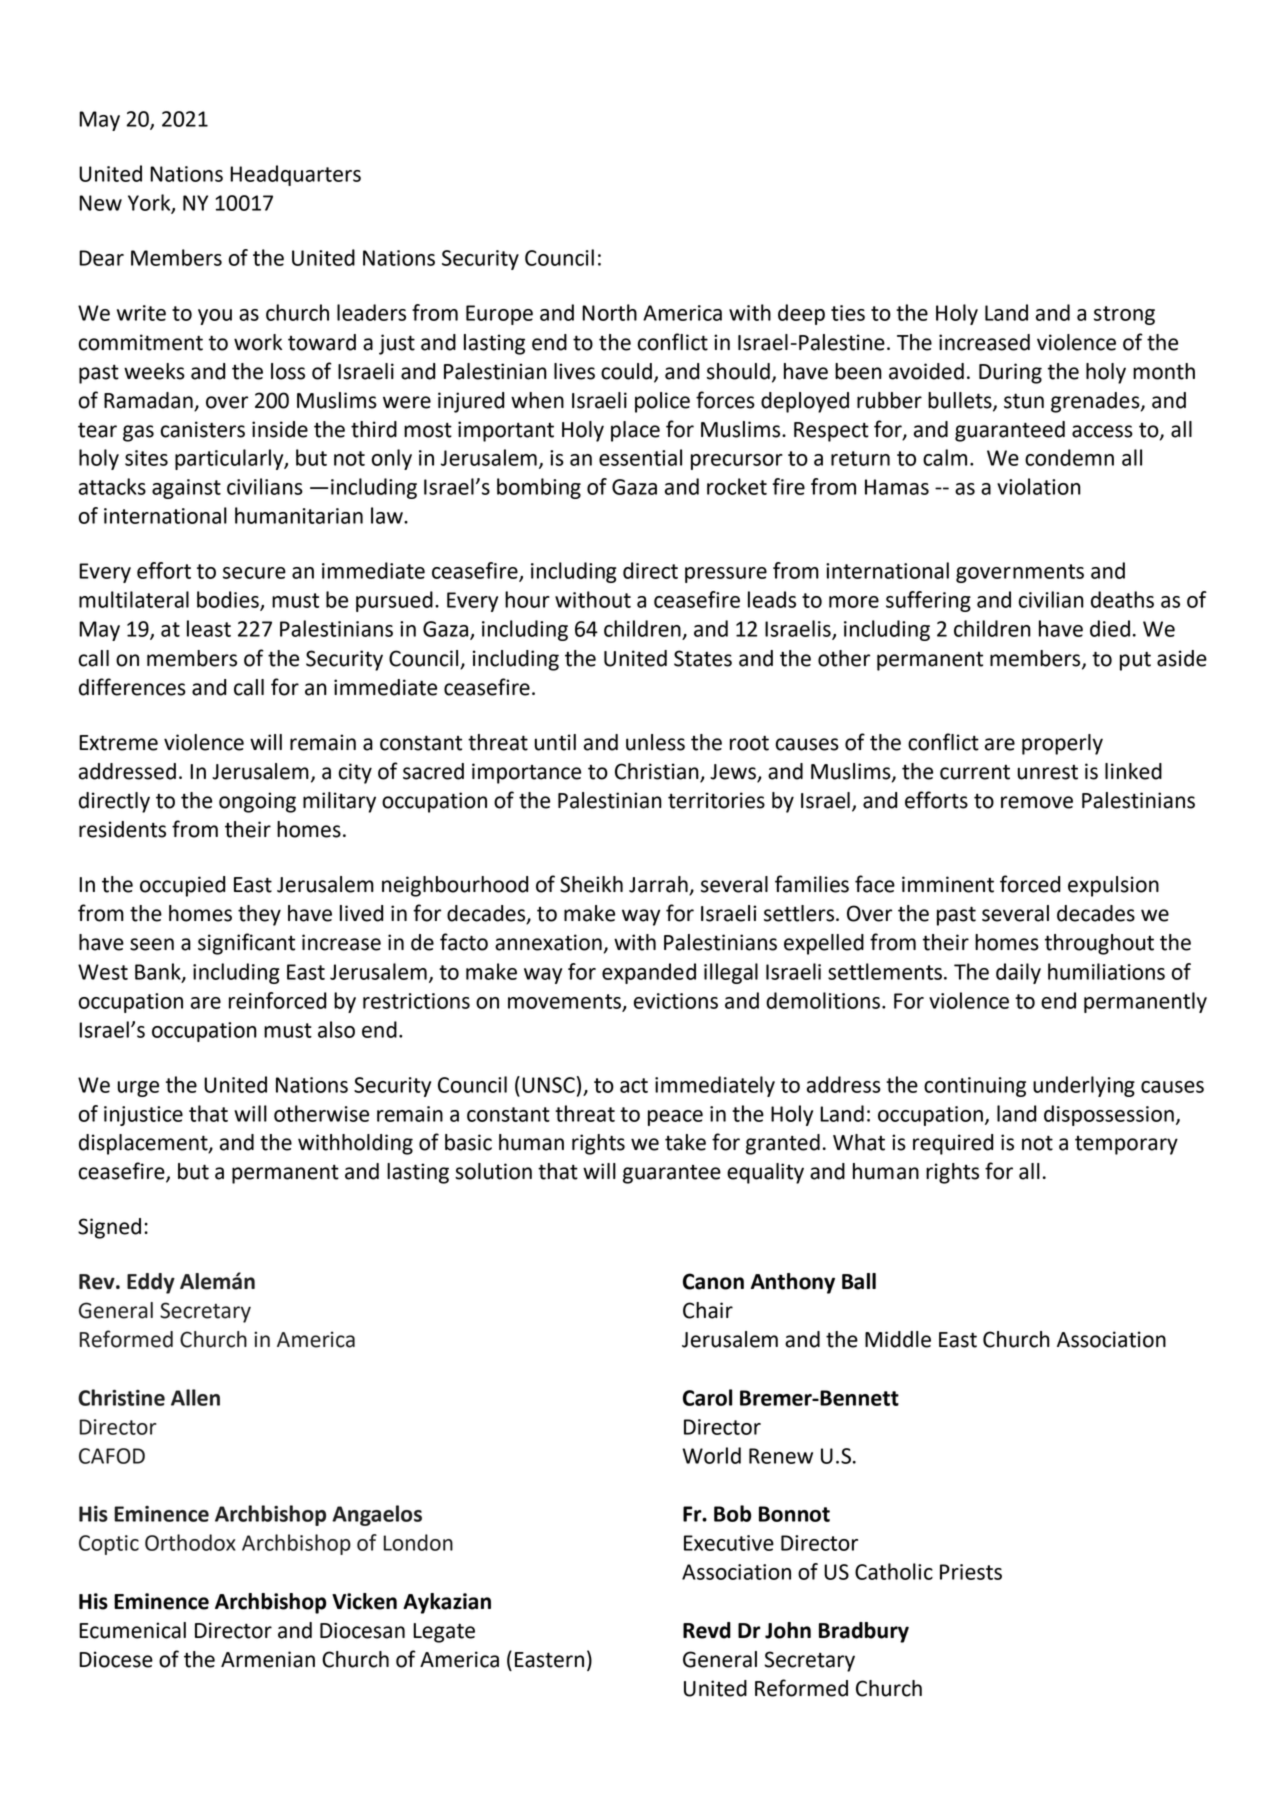 The image size is (1287, 1820). What do you see at coordinates (268, 1659) in the page?
I see `Armenian` at bounding box center [268, 1659].
